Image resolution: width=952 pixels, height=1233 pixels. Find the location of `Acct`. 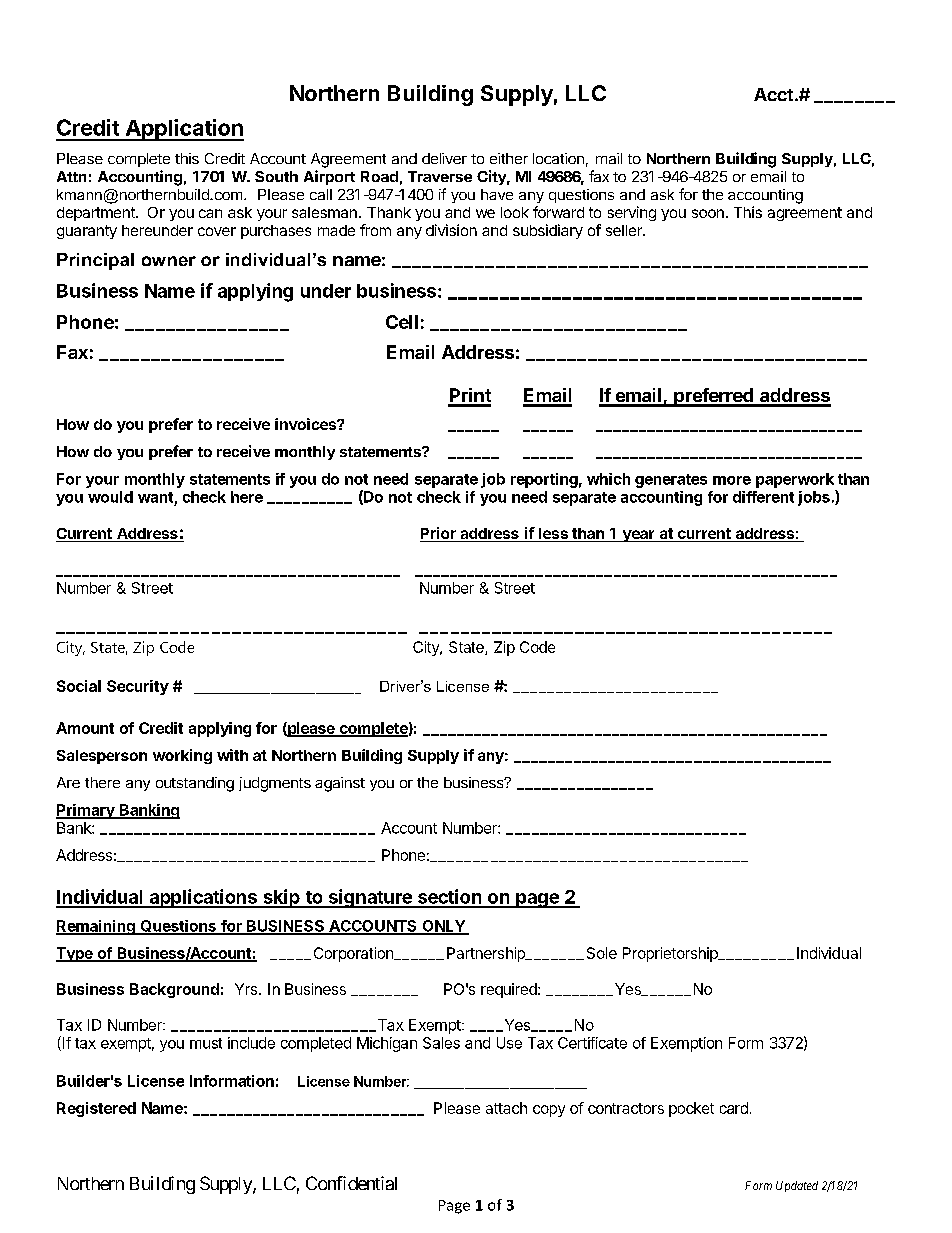

Acct is located at coordinates (773, 94).
